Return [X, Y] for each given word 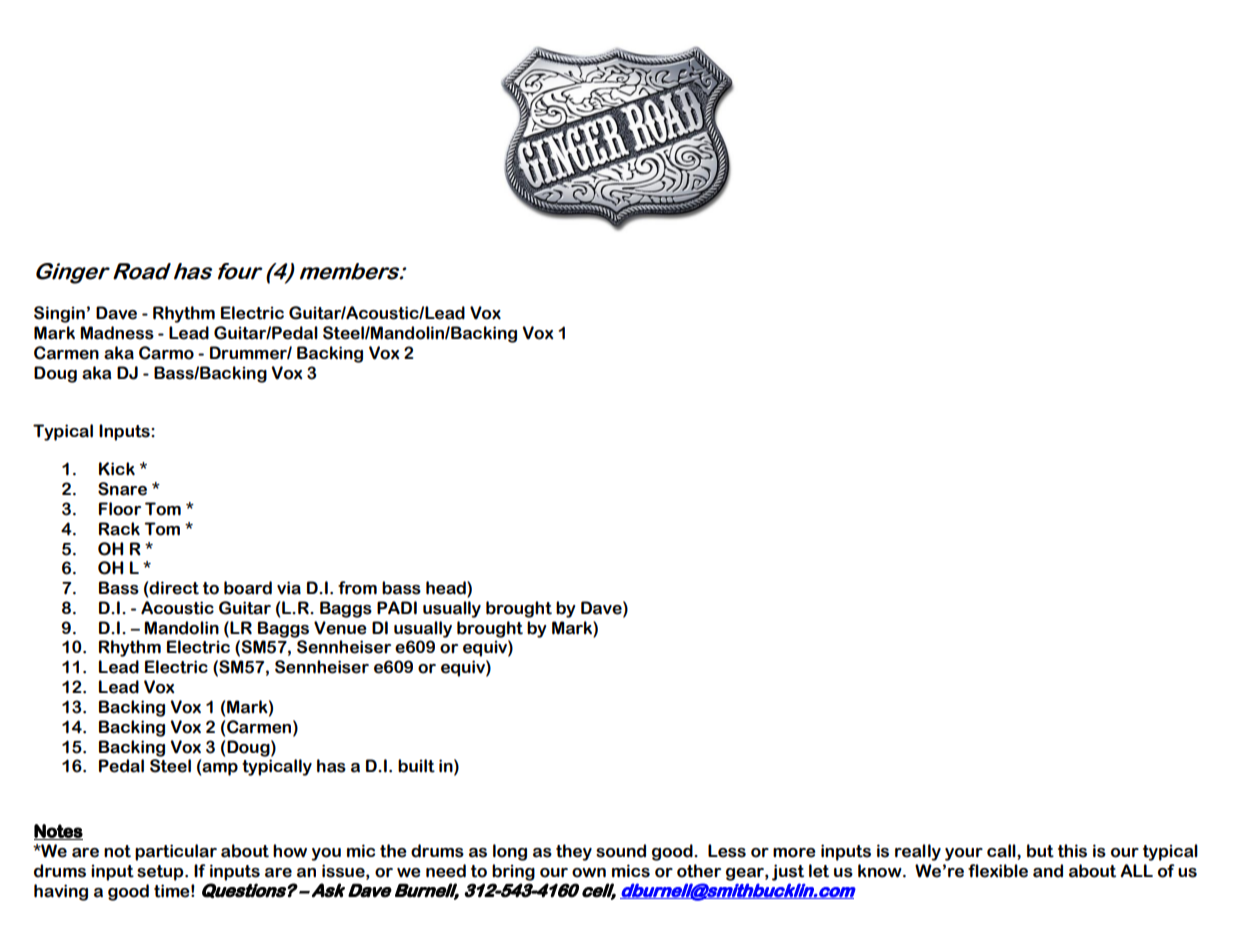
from [357, 588]
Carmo [166, 353]
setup [161, 873]
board [248, 588]
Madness [117, 333]
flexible [998, 871]
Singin [59, 314]
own [589, 873]
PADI [397, 608]
